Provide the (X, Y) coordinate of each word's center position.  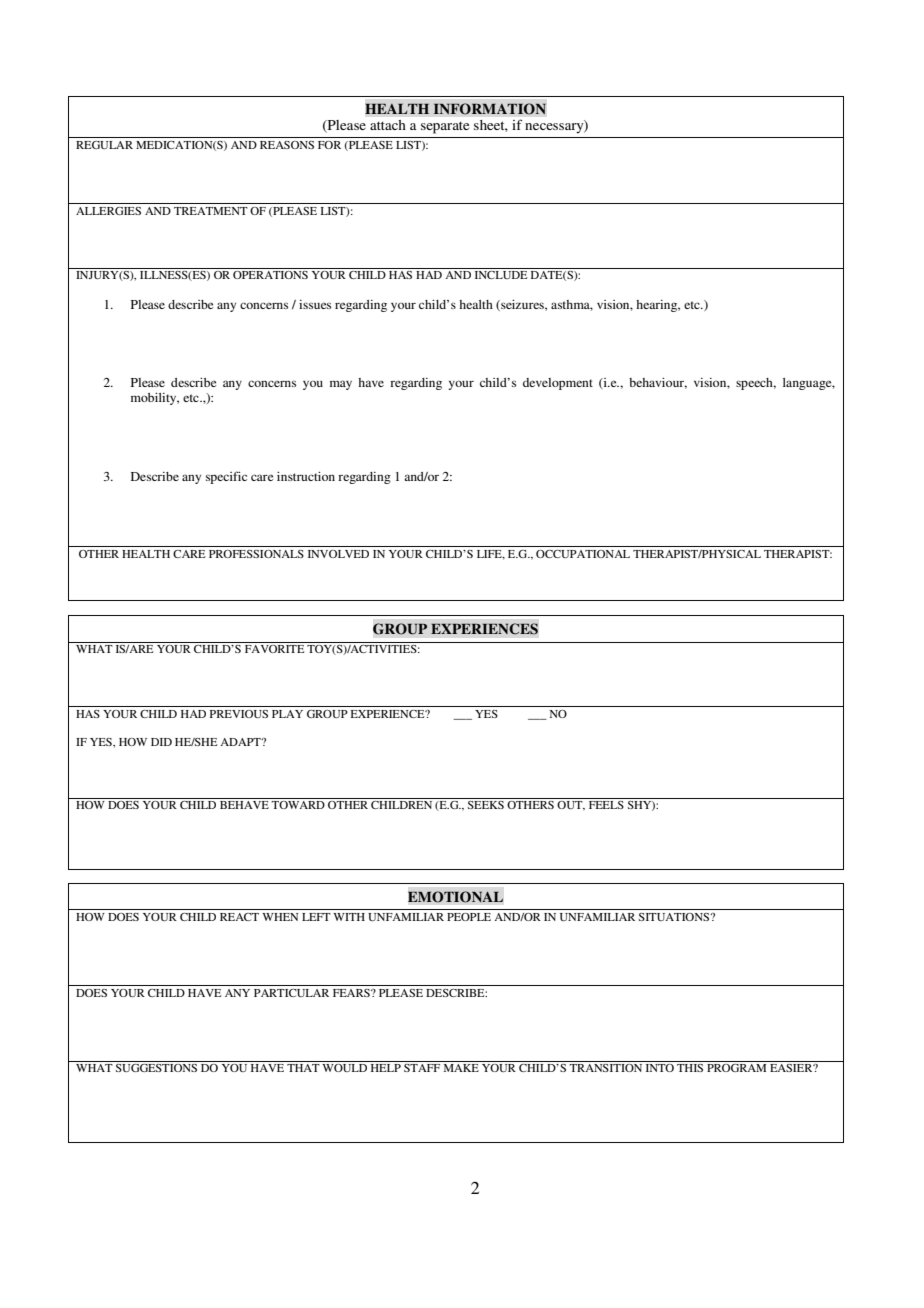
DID (161, 742)
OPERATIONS (270, 275)
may (341, 385)
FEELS (606, 805)
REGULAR (104, 145)
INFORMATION (490, 109)
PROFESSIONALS (256, 554)
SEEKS (486, 805)
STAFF (422, 1068)
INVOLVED (338, 554)
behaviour (658, 383)
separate (445, 127)
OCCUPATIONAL (583, 554)
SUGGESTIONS (156, 1068)
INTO (660, 1068)
